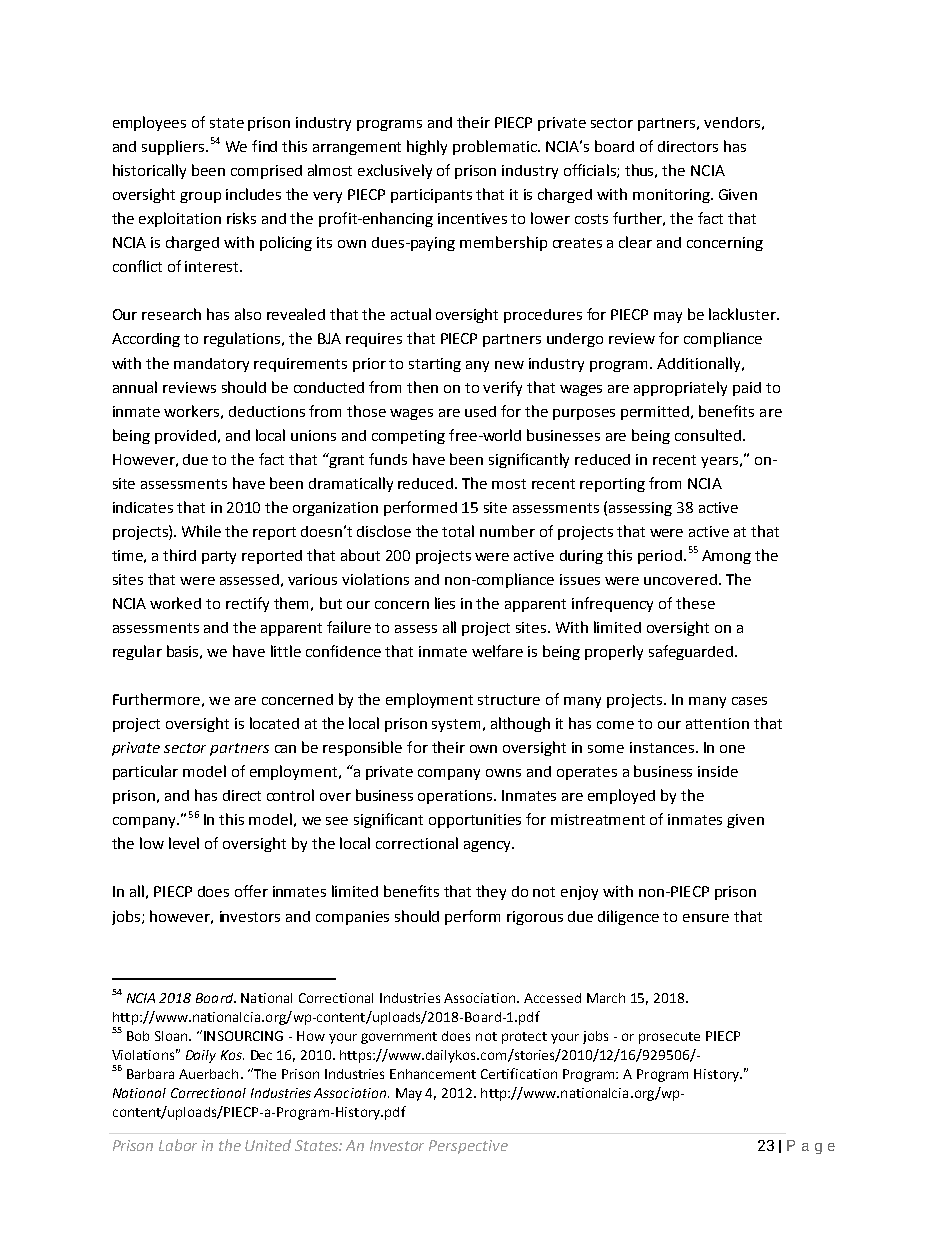 The image size is (952, 1233). What do you see at coordinates (672, 196) in the screenshot?
I see `monitoring` at bounding box center [672, 196].
